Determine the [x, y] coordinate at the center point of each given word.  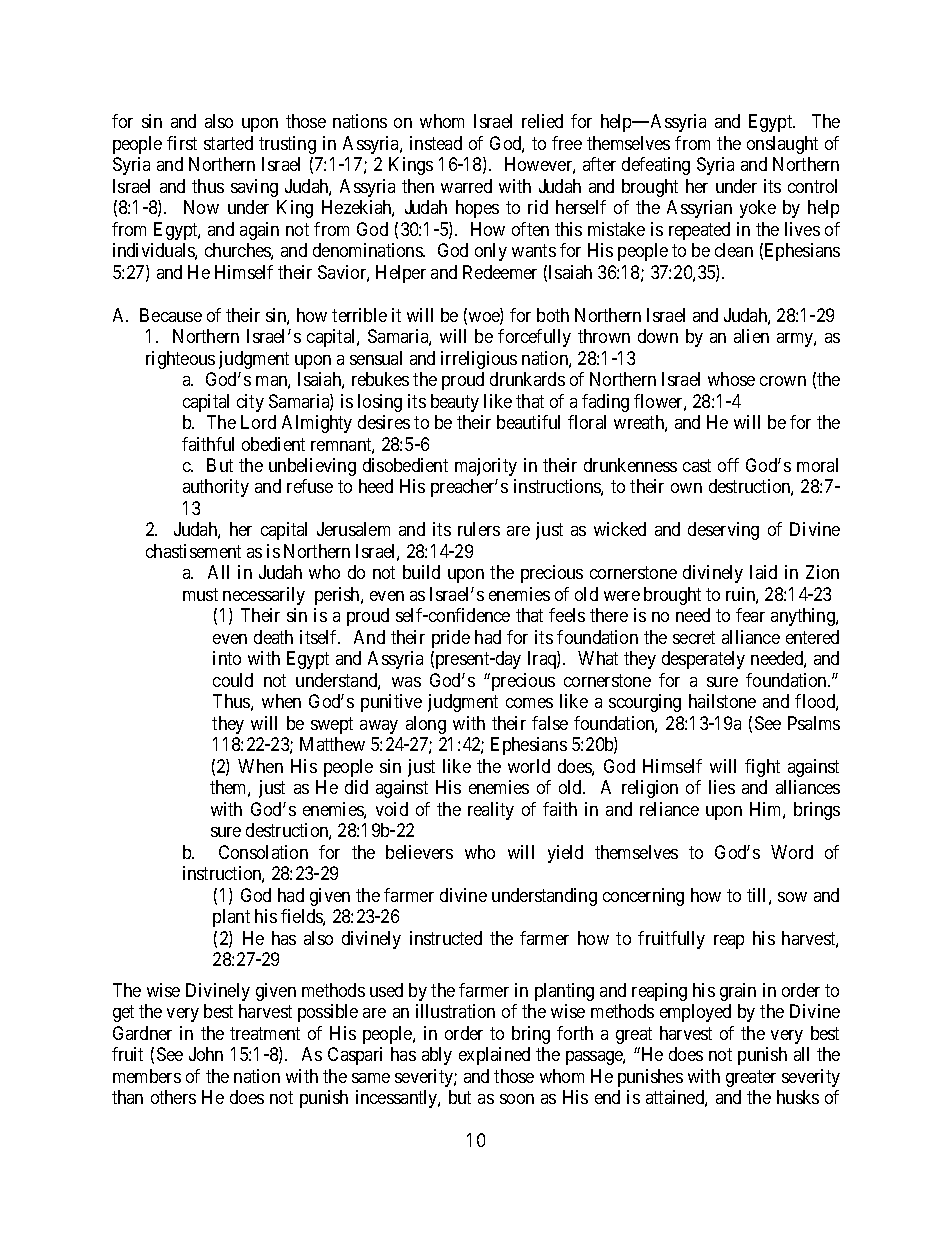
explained [494, 1056]
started [228, 143]
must [200, 594]
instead [436, 143]
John [206, 1054]
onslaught [782, 145]
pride [451, 639]
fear [750, 615]
